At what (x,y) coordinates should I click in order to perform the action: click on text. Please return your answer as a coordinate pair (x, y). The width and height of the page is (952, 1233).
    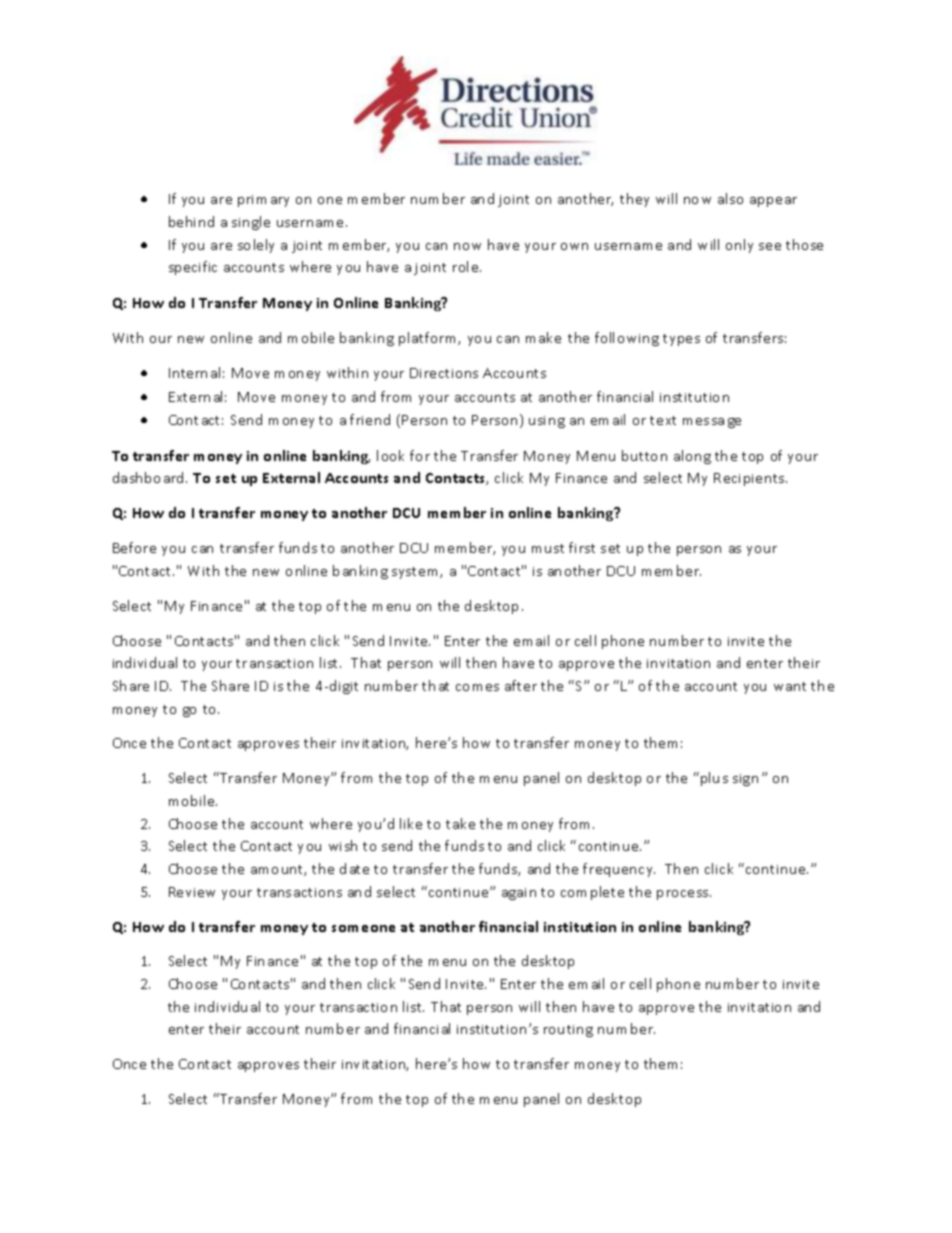
    Looking at the image, I should click on (663, 420).
